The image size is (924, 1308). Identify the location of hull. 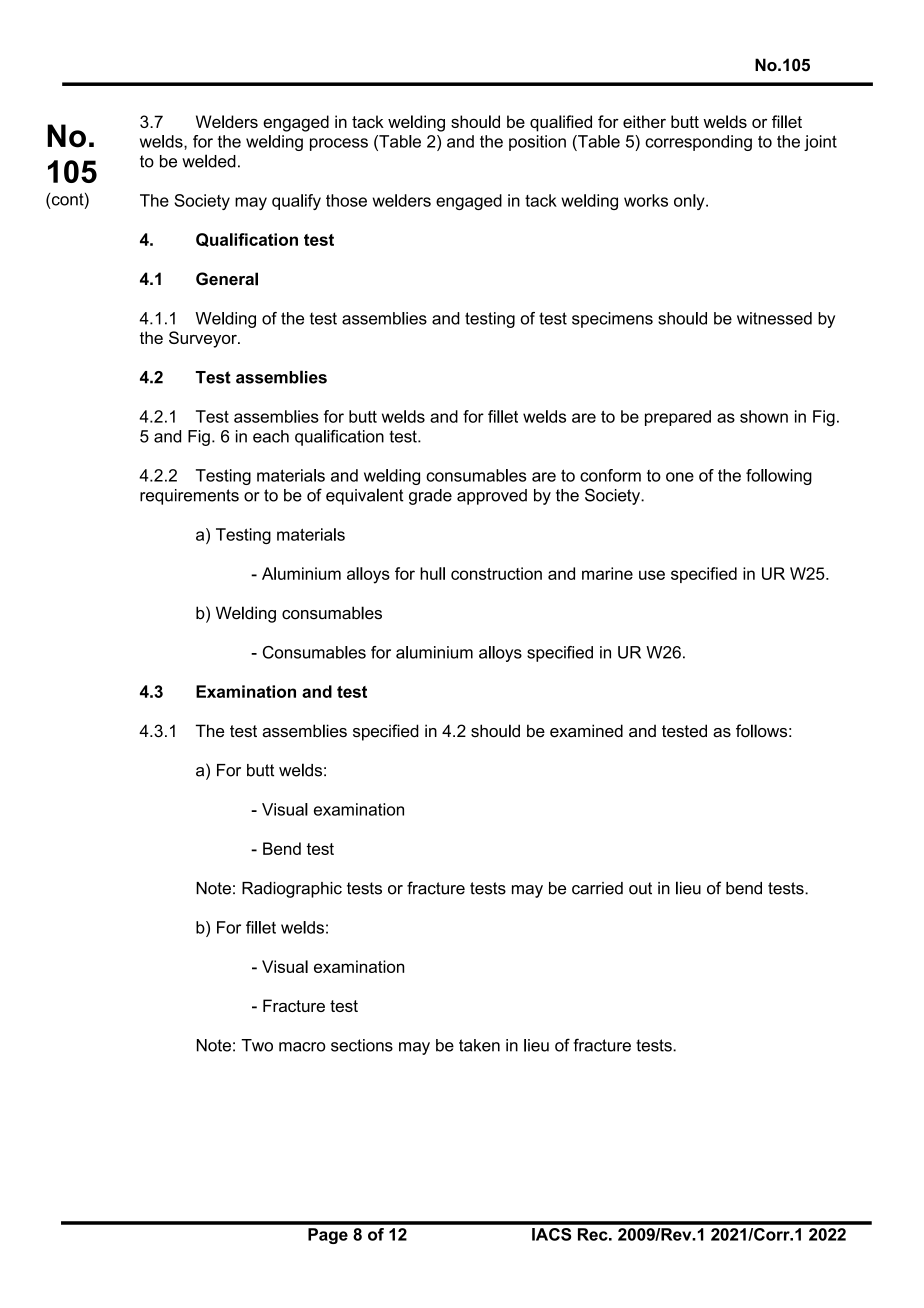
(432, 573).
